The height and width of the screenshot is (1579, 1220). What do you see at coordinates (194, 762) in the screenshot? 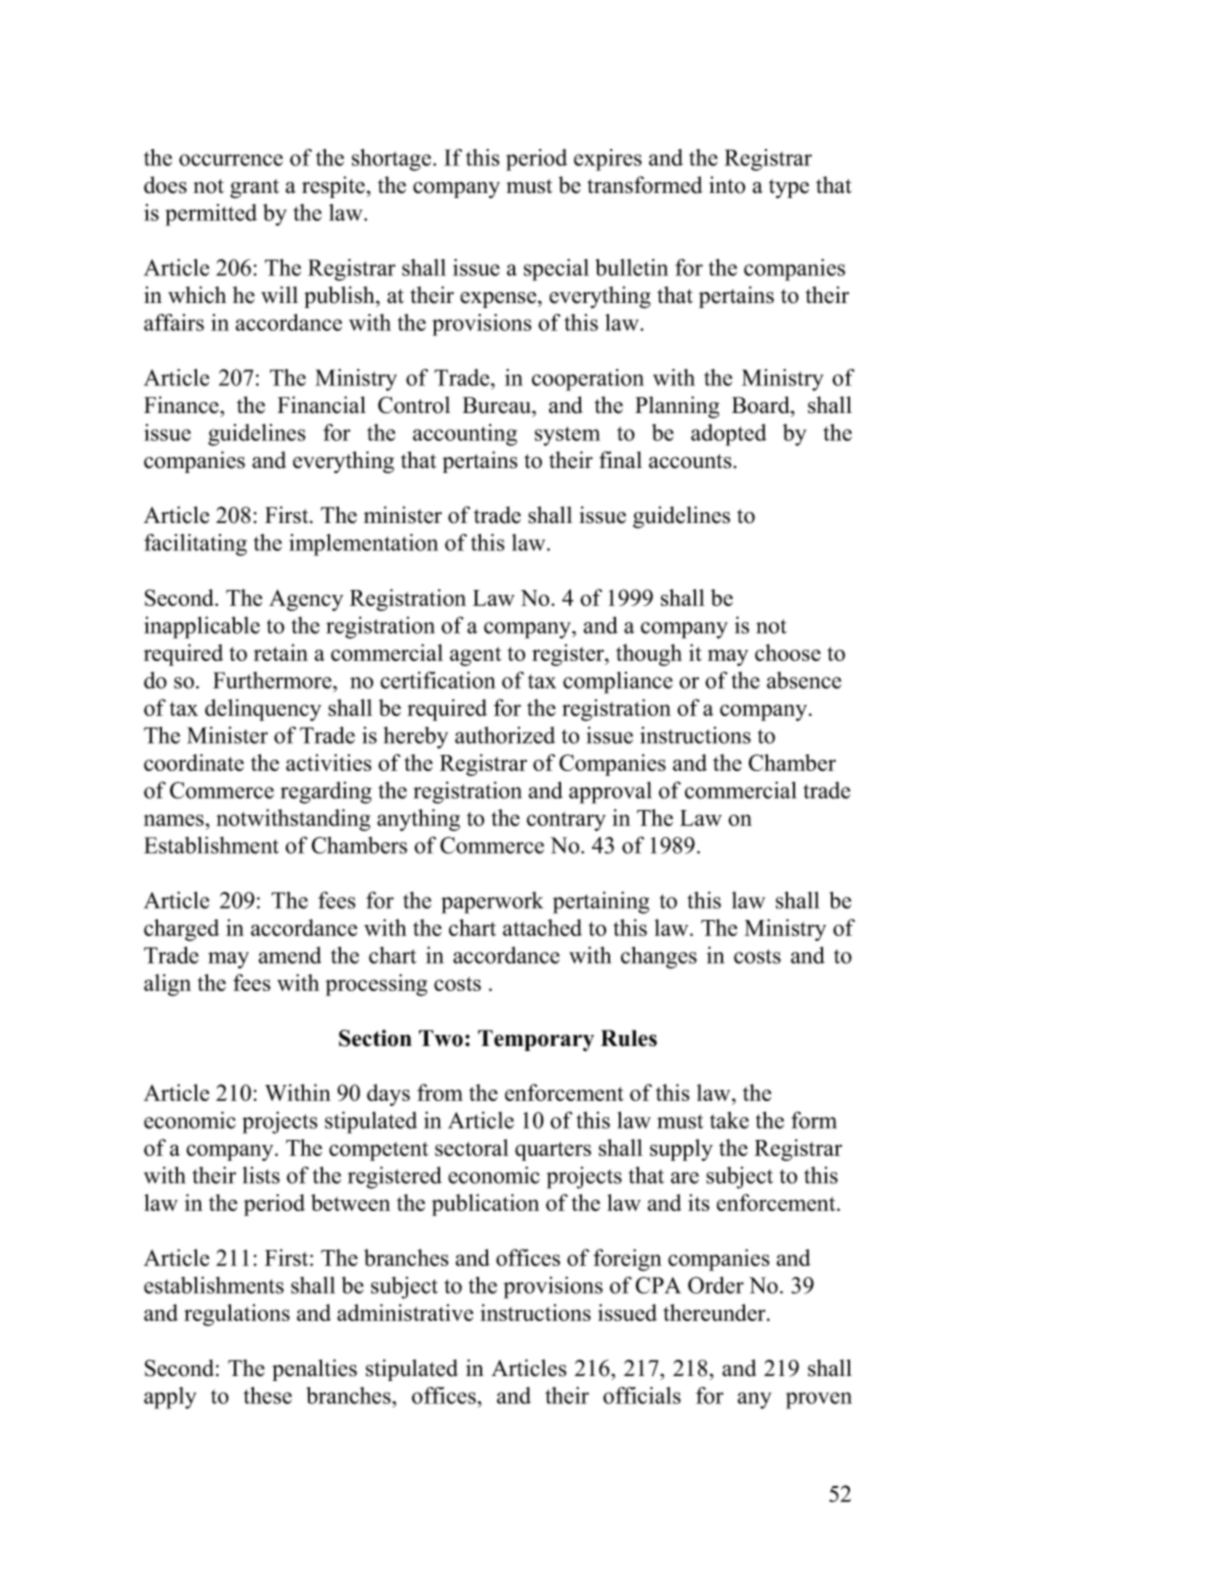
I see `coordinate` at bounding box center [194, 762].
